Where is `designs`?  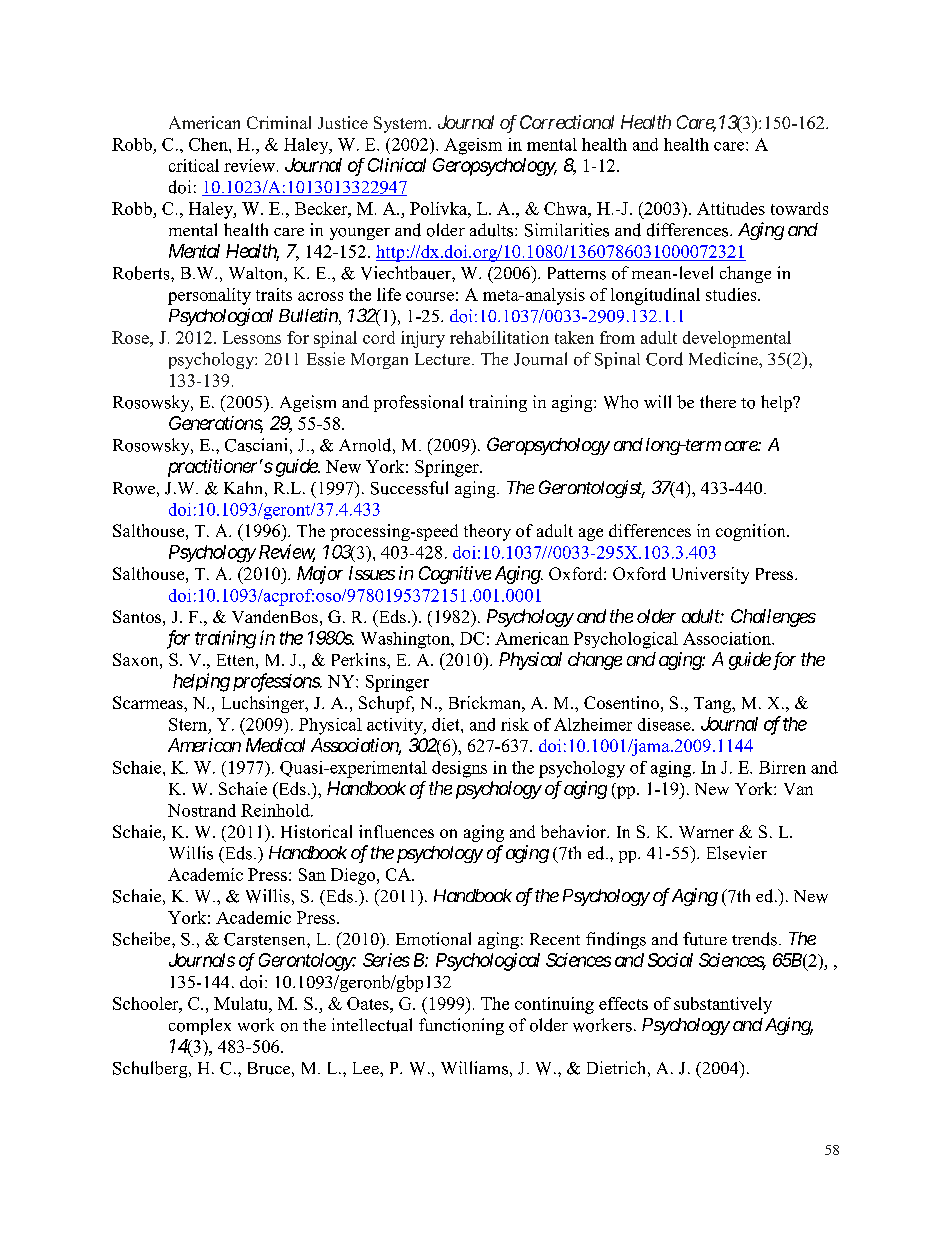
designs is located at coordinates (459, 769).
